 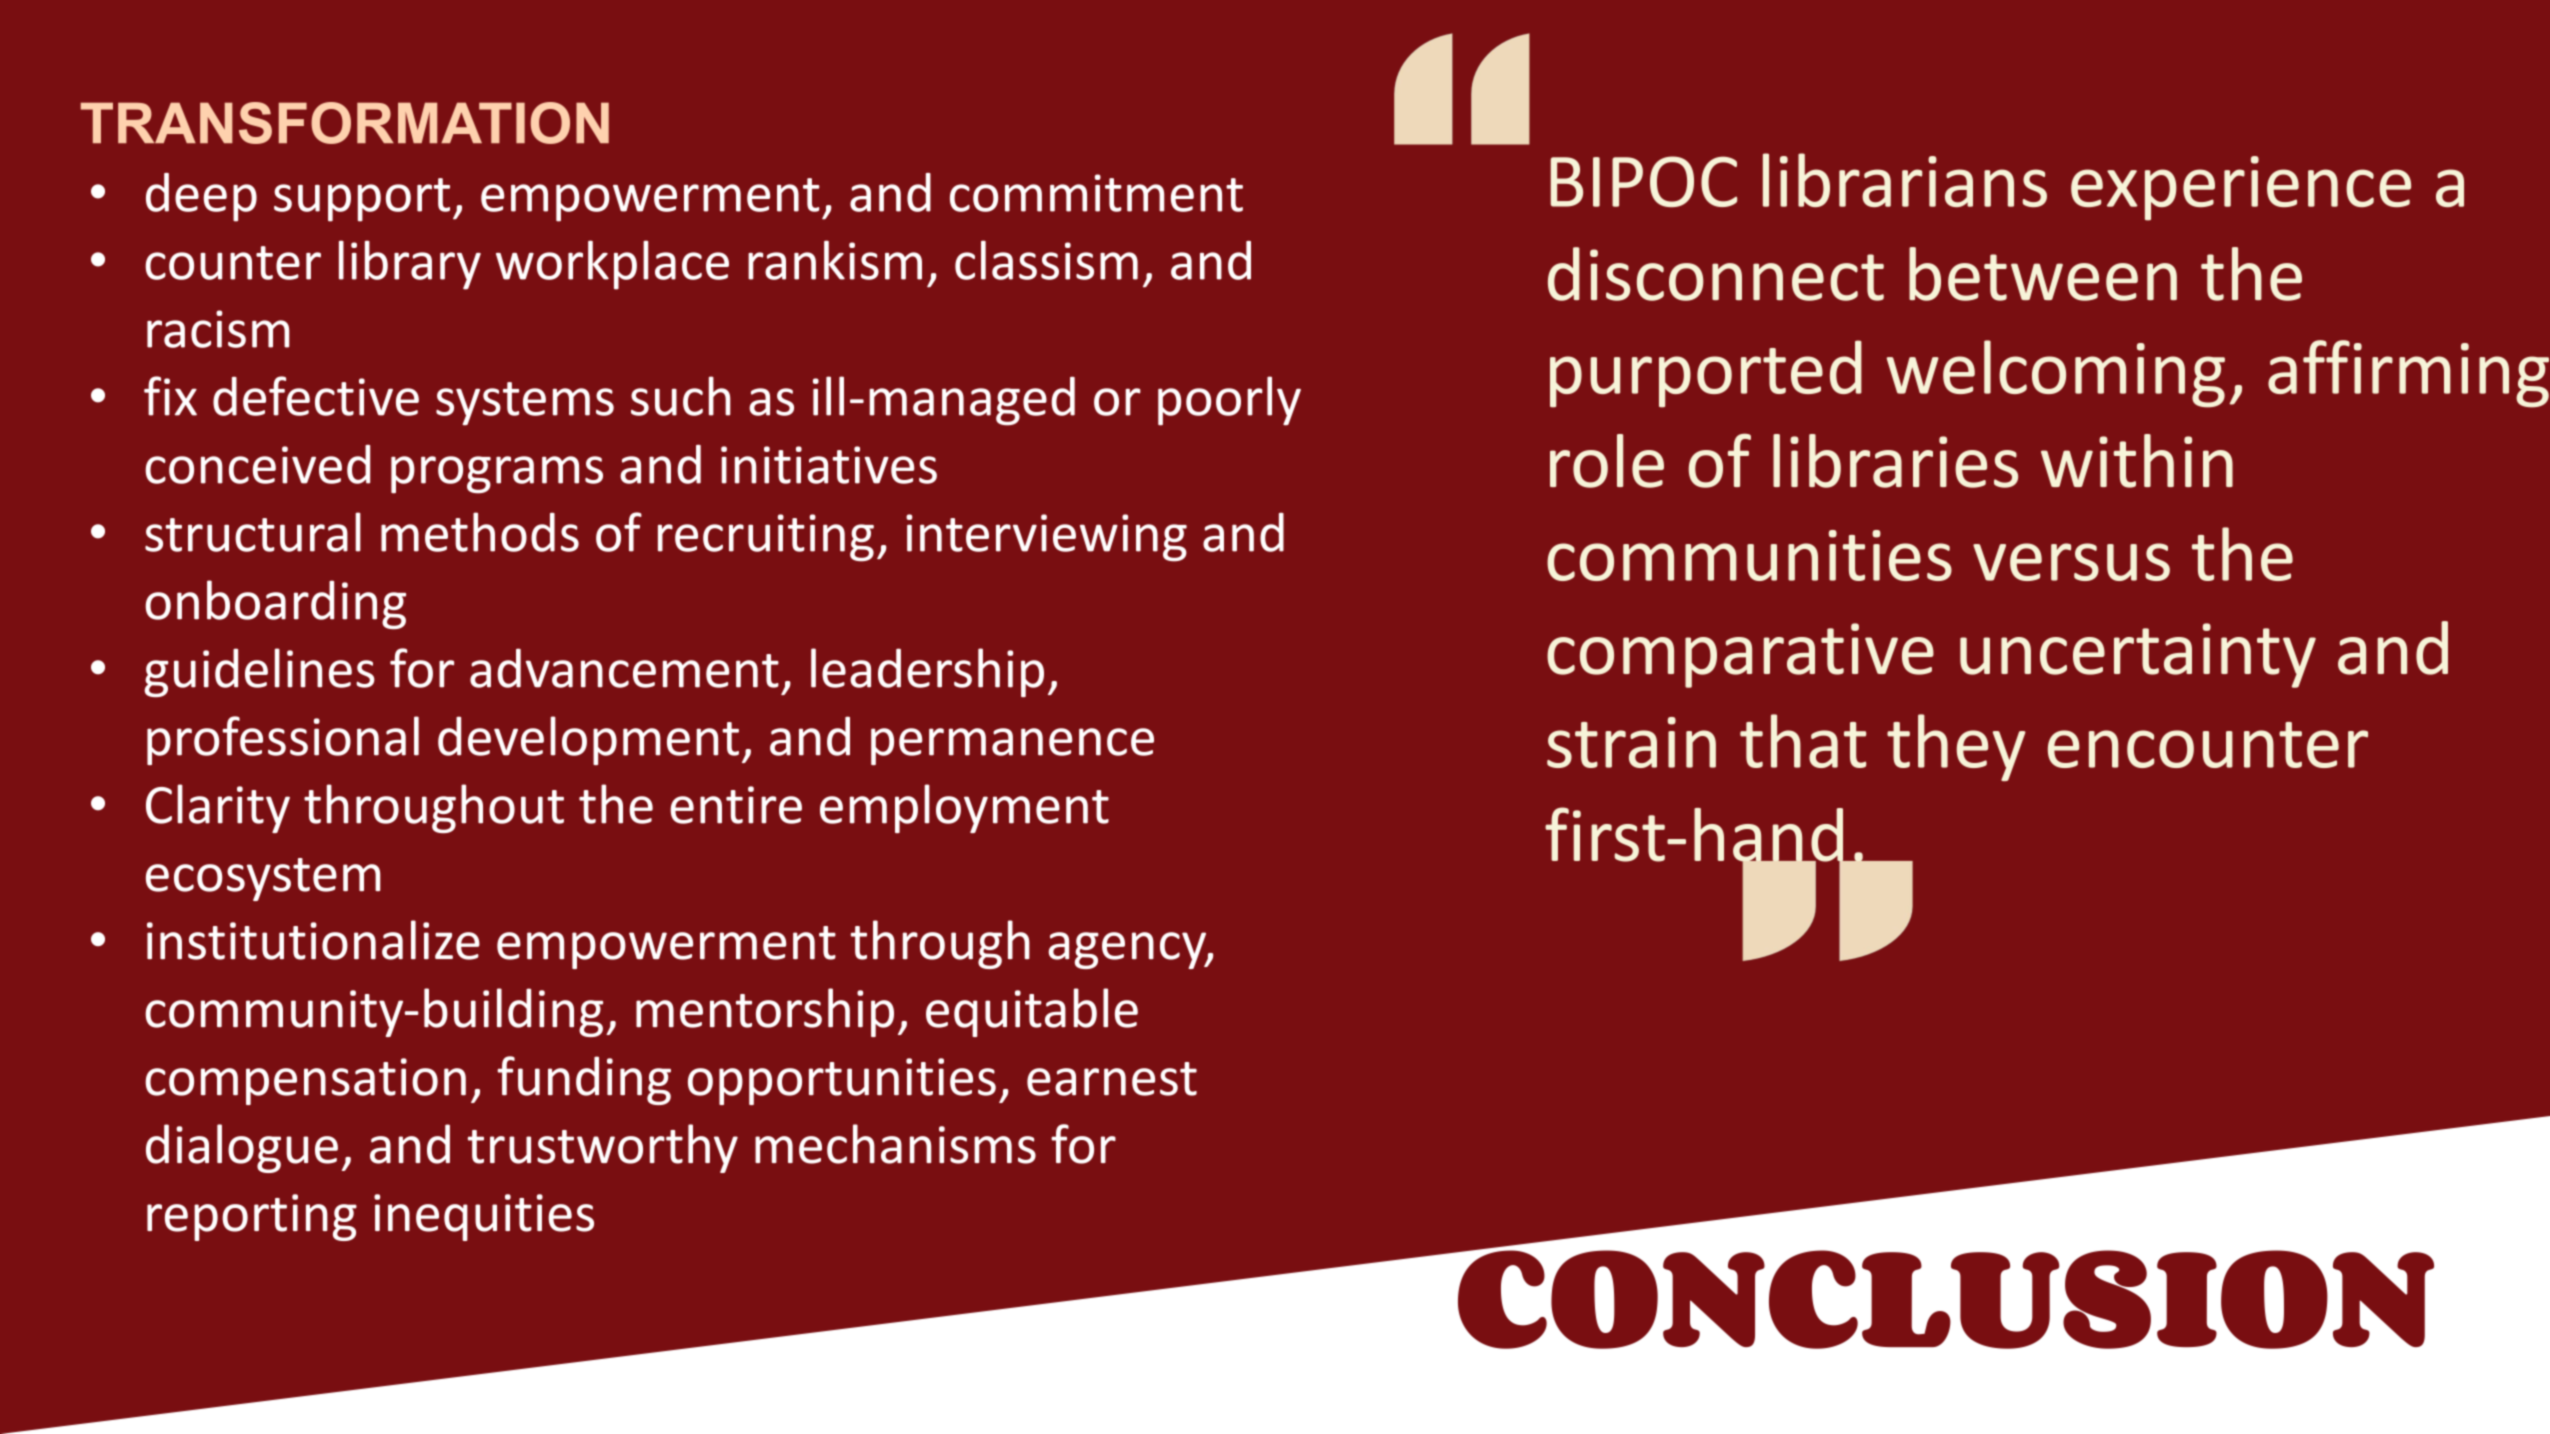 I want to click on TRANSFORMATION, so click(x=345, y=123).
